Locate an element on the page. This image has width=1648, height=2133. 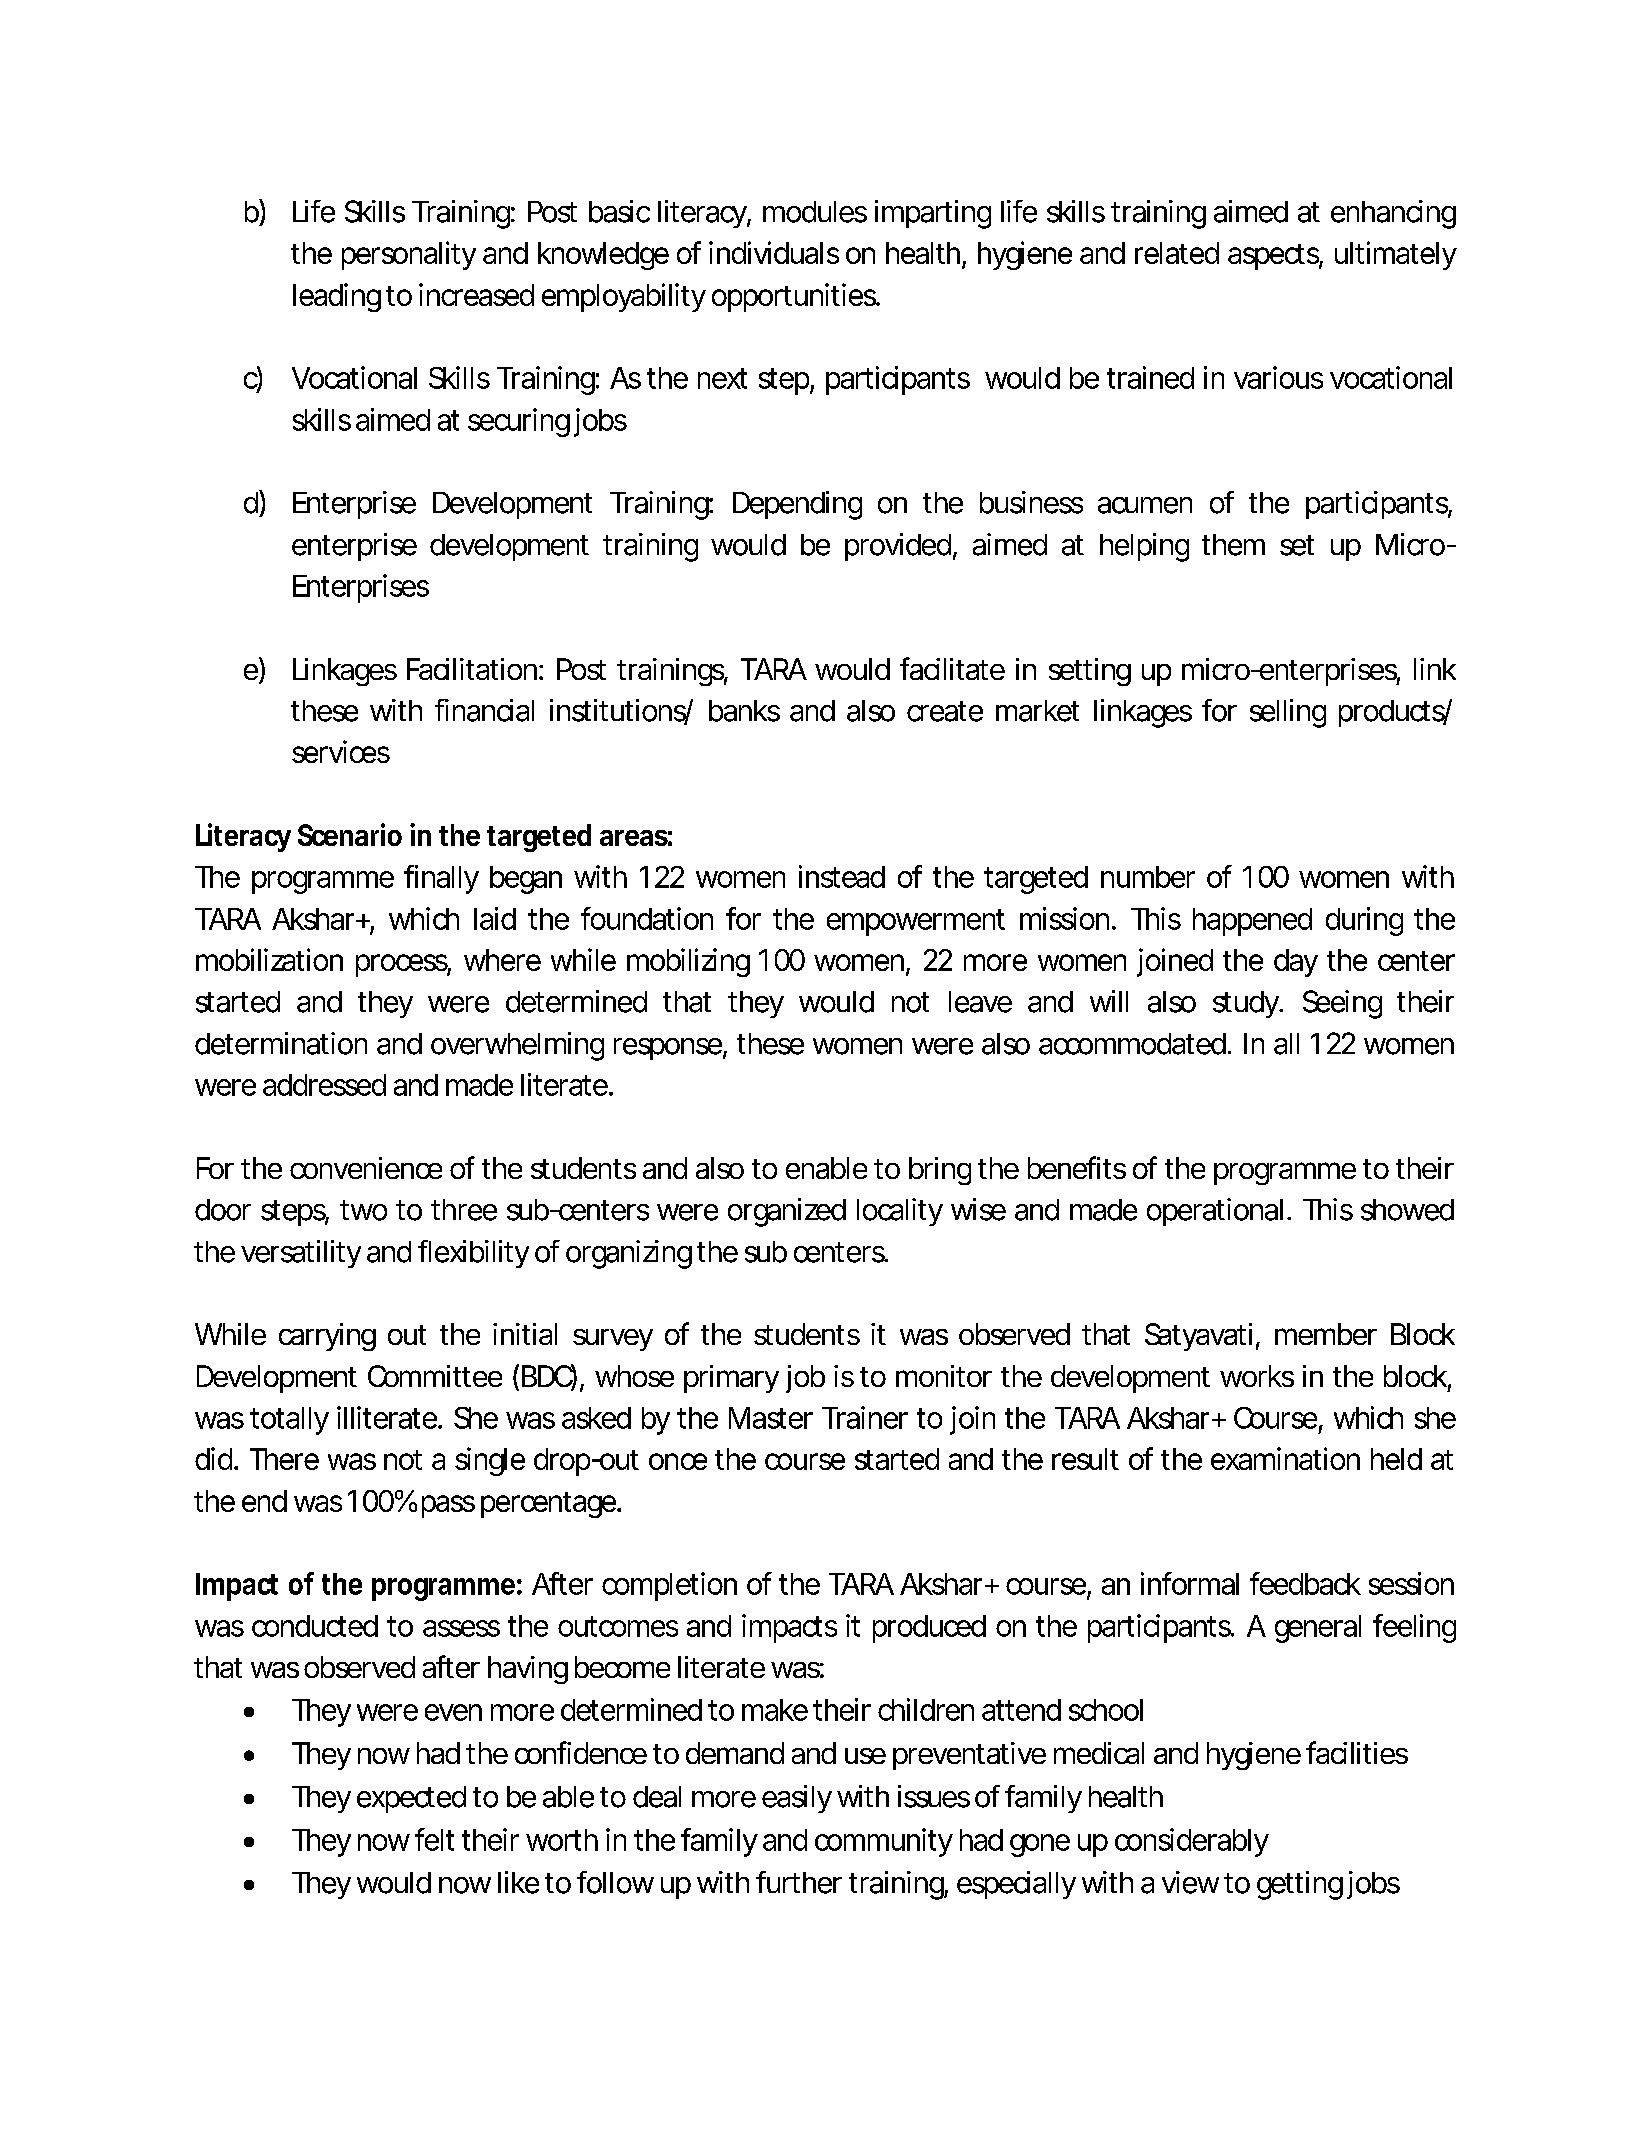
individuals is located at coordinates (774, 252).
